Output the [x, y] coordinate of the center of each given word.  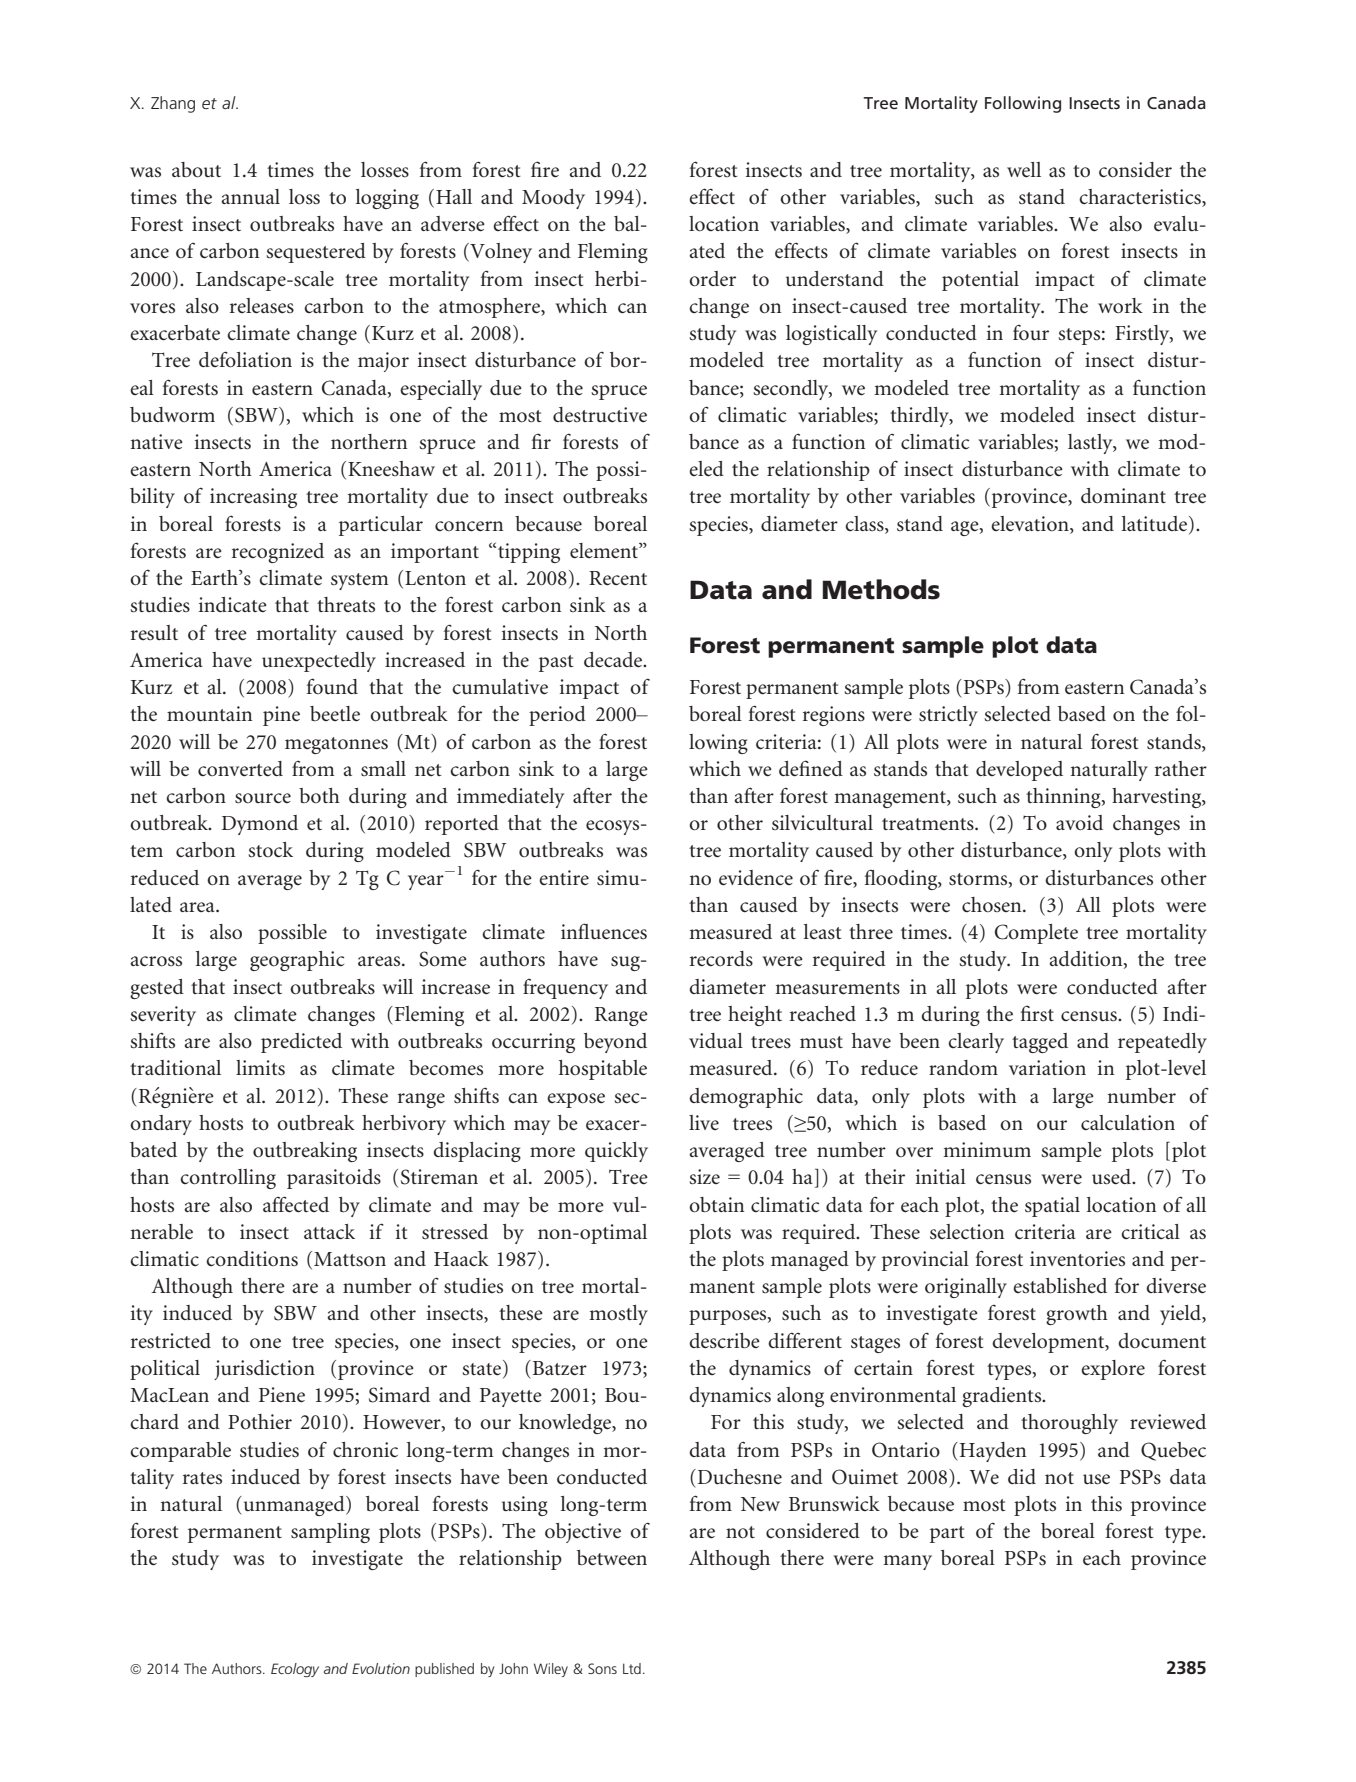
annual [250, 196]
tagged [1040, 1043]
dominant [1123, 495]
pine [281, 716]
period [557, 716]
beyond [615, 1043]
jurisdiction [264, 1370]
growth [1077, 1315]
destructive [600, 415]
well [1024, 170]
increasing [253, 498]
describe [724, 1341]
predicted [301, 1043]
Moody [553, 199]
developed [1019, 771]
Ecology [295, 1670]
